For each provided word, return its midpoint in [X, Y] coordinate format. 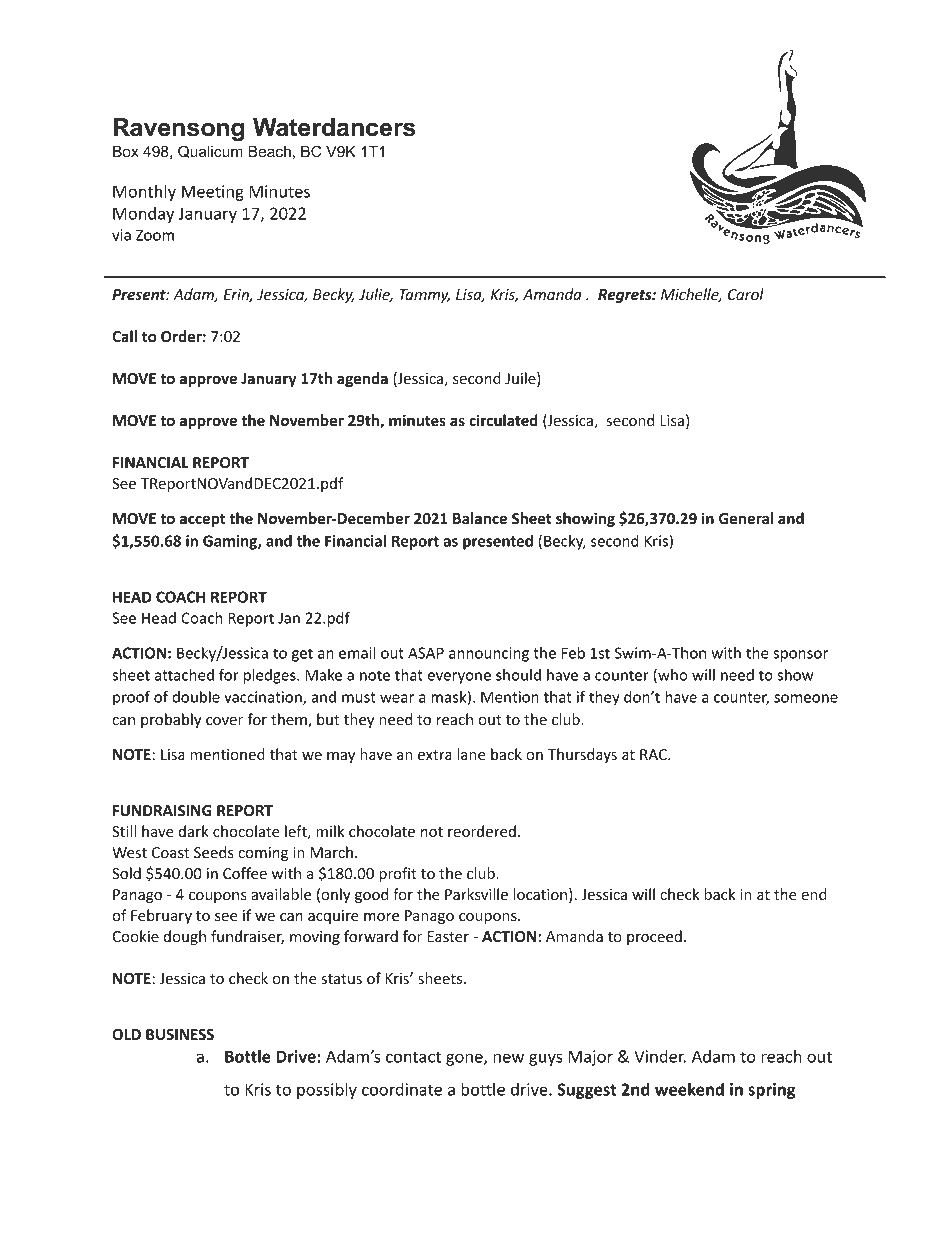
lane [471, 754]
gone [465, 1059]
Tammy [424, 296]
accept [202, 520]
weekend [689, 1089]
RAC [654, 754]
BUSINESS [180, 1034]
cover [224, 721]
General [746, 518]
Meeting [213, 193]
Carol [746, 294]
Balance [480, 518]
